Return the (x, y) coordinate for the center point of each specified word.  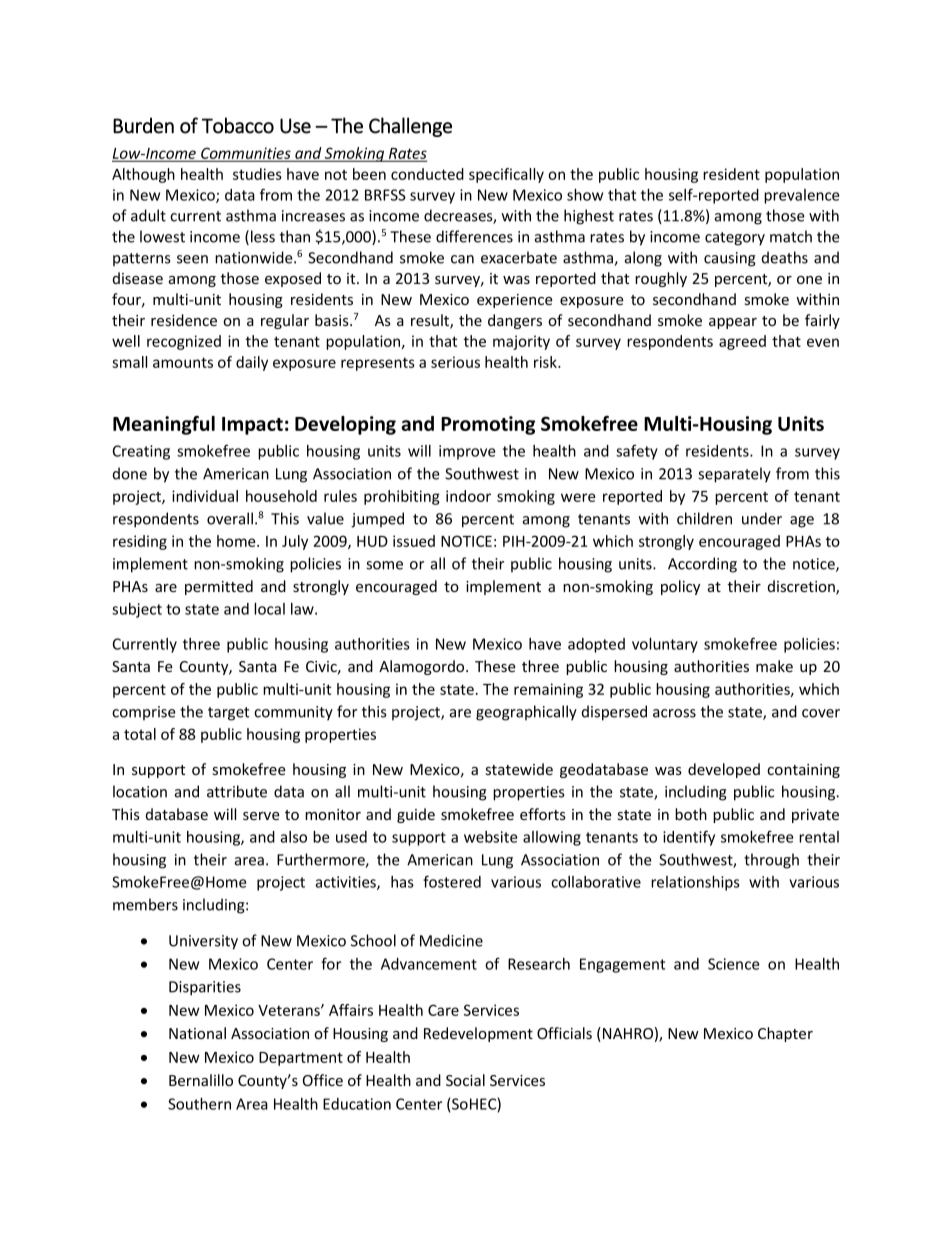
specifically (506, 175)
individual (205, 496)
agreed (742, 342)
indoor (468, 496)
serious (455, 362)
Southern (199, 1104)
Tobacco (238, 125)
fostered (452, 881)
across (674, 713)
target (228, 714)
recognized (184, 342)
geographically (526, 713)
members (145, 904)
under (762, 518)
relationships (695, 883)
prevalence (802, 196)
